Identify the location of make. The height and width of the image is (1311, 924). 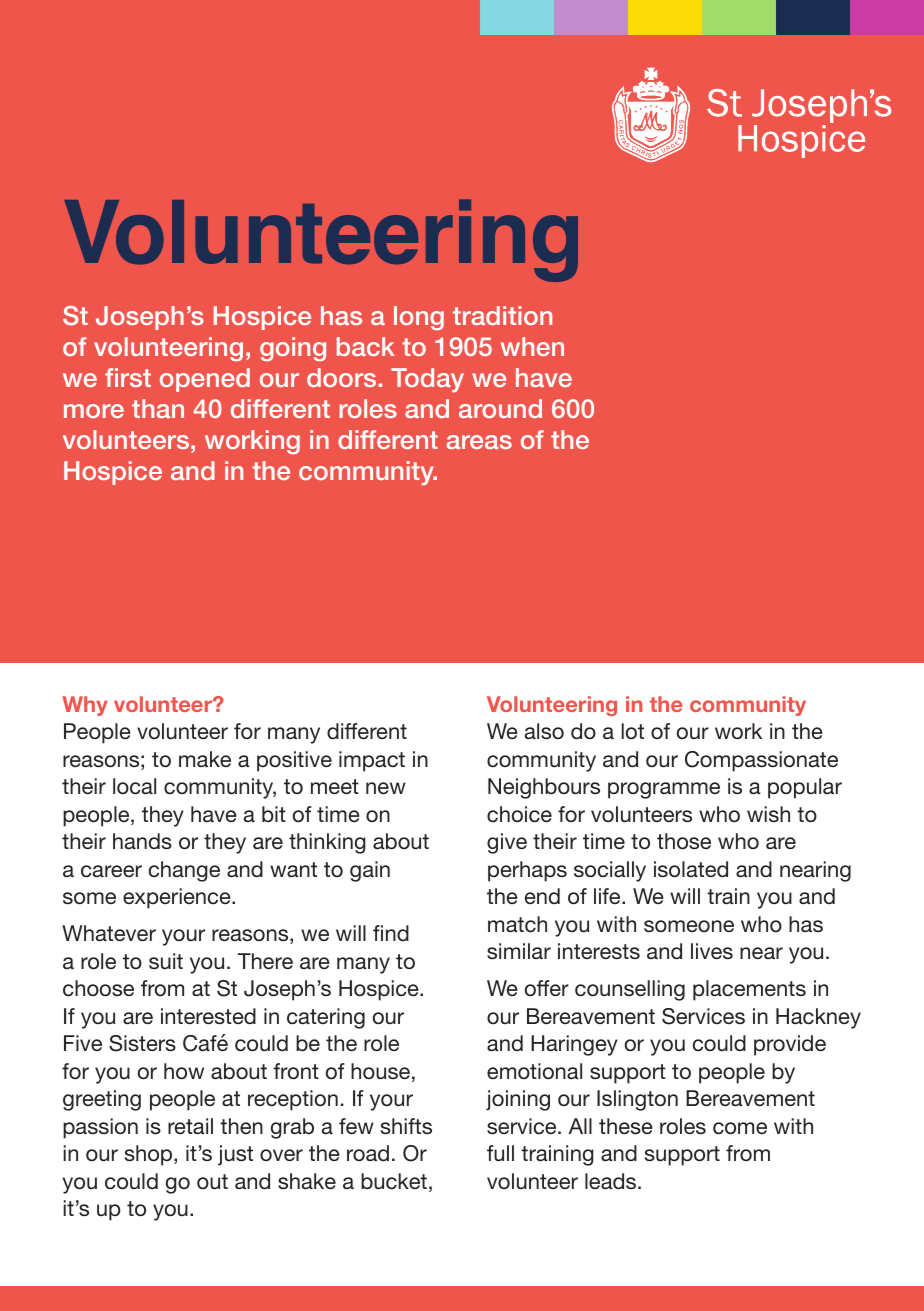
(205, 759).
